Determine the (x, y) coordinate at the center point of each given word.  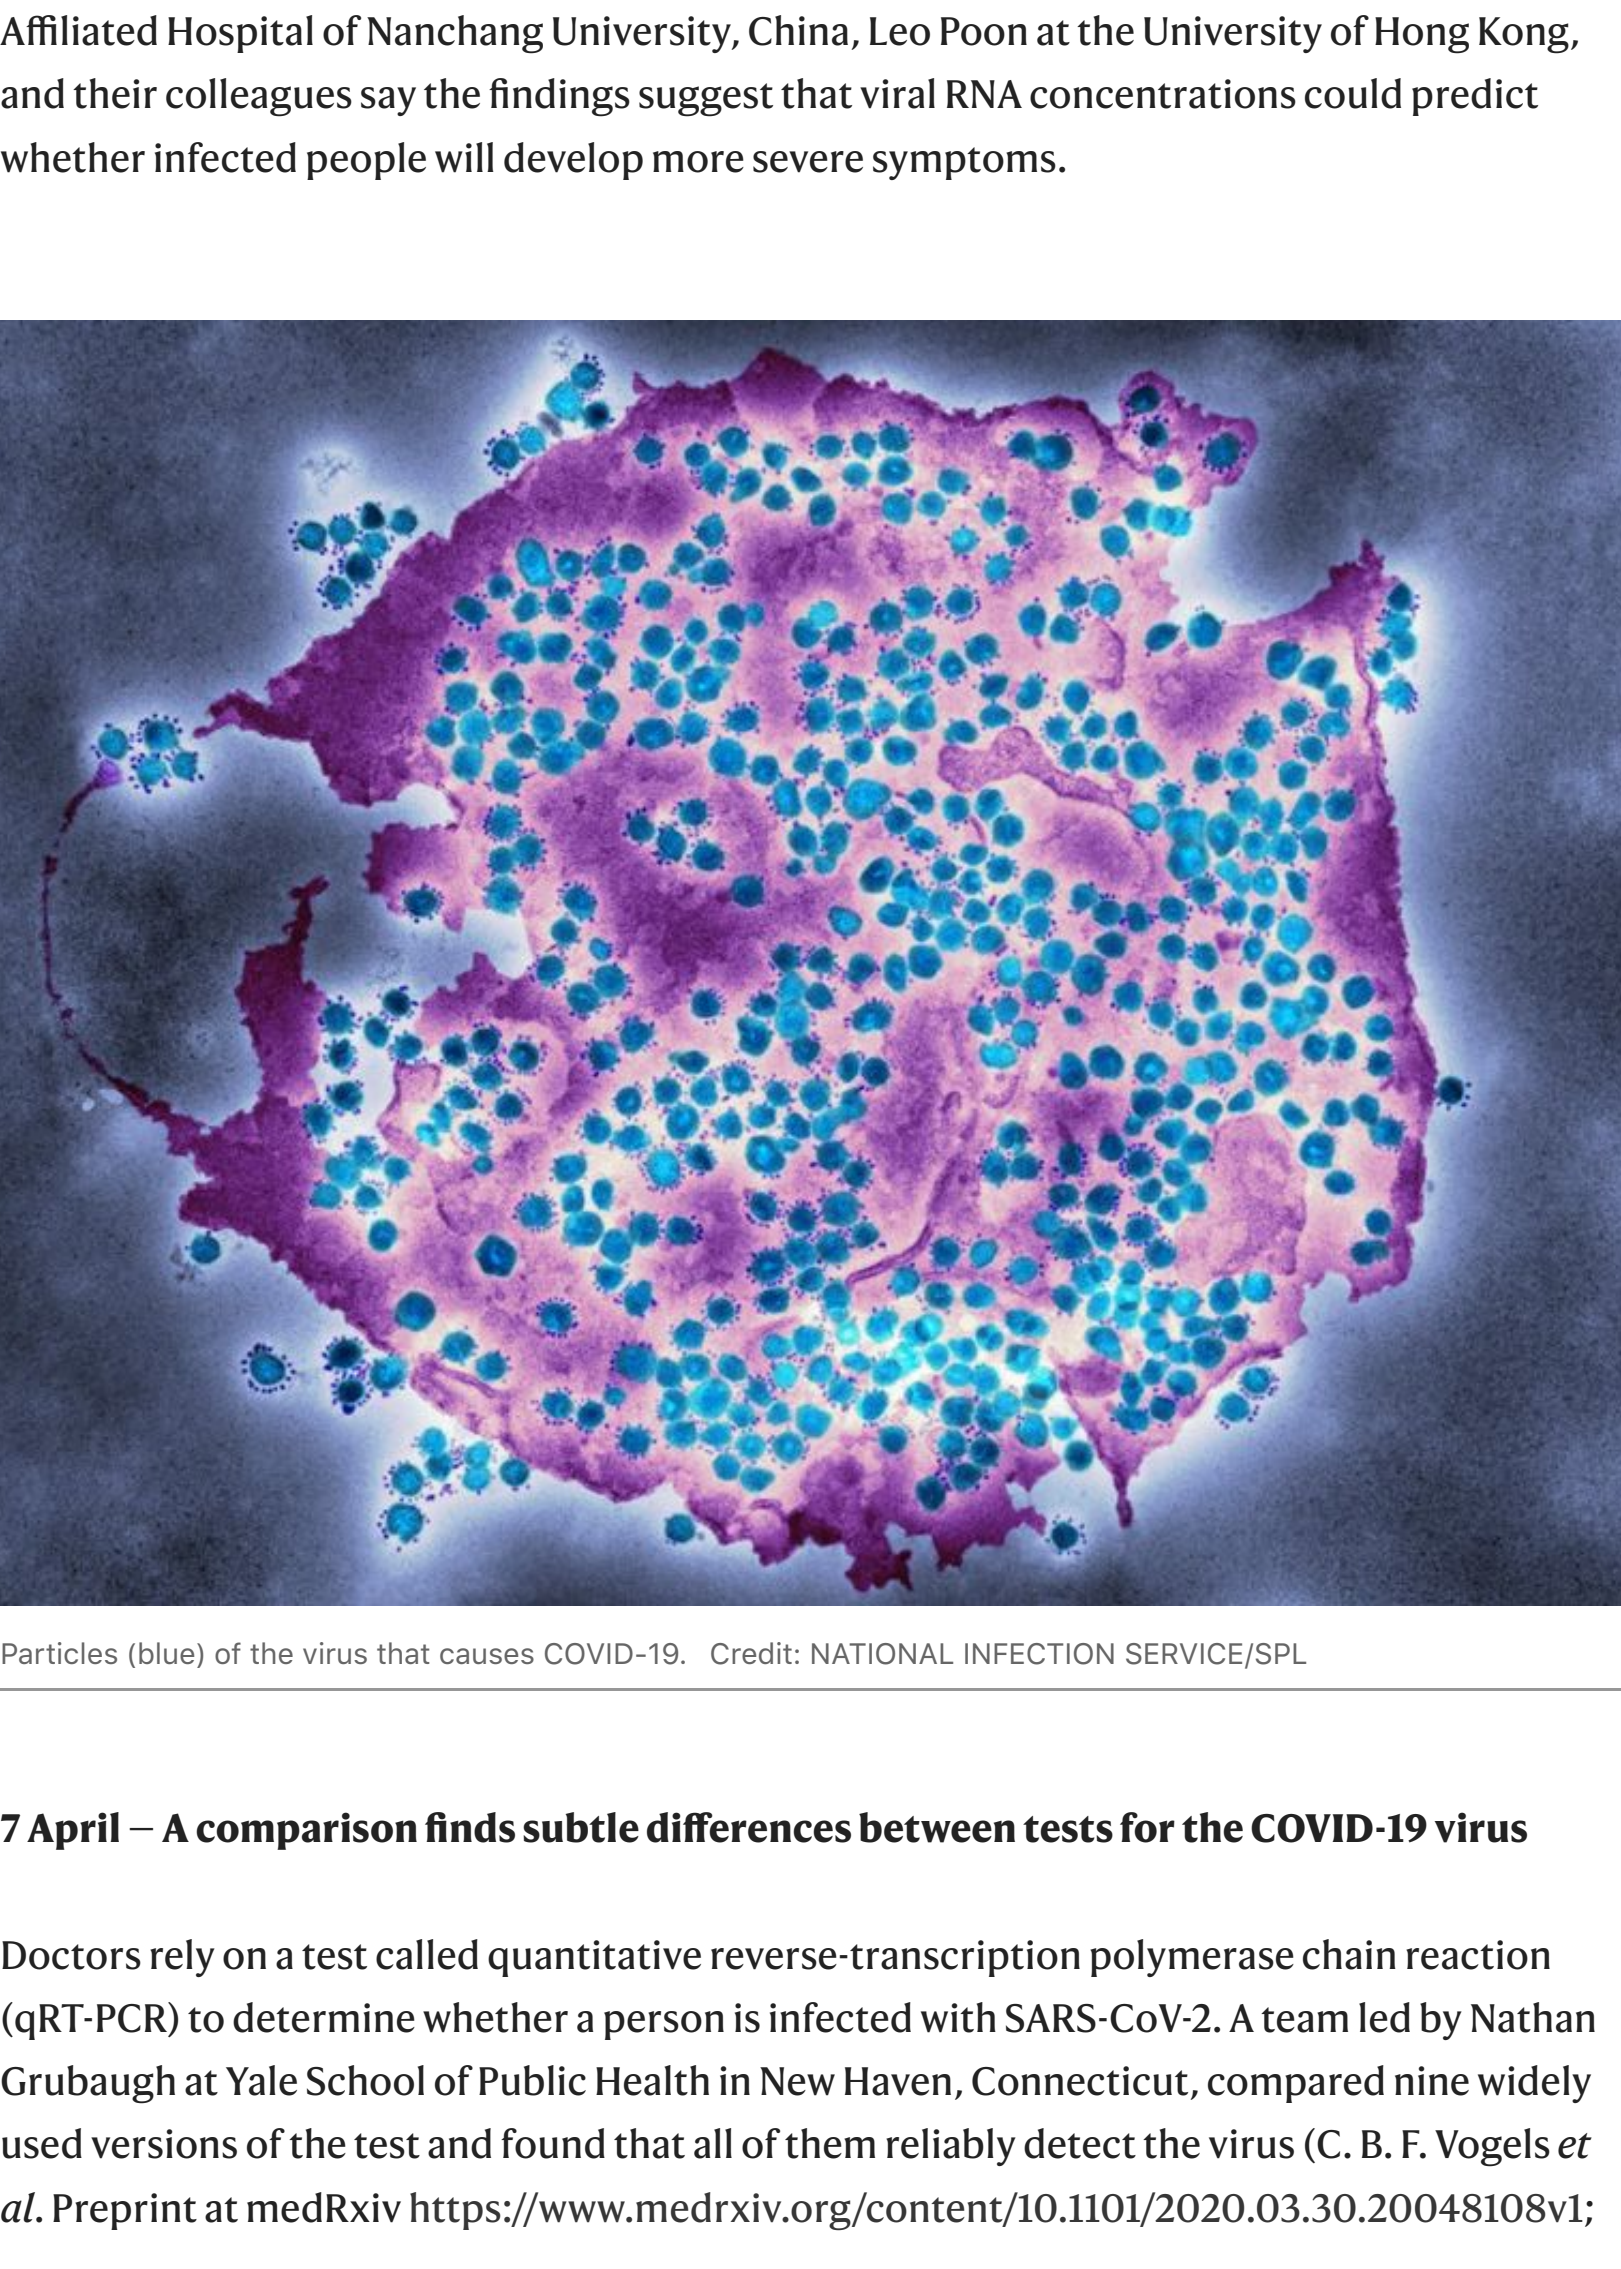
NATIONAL (882, 1654)
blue (166, 1653)
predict (1475, 97)
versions (164, 2144)
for (1147, 1827)
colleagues (259, 97)
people (366, 161)
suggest (706, 100)
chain (1349, 1954)
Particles (59, 1653)
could (1353, 93)
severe (808, 162)
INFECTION (1039, 1654)
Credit (751, 1653)
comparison (306, 1831)
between (937, 1827)
